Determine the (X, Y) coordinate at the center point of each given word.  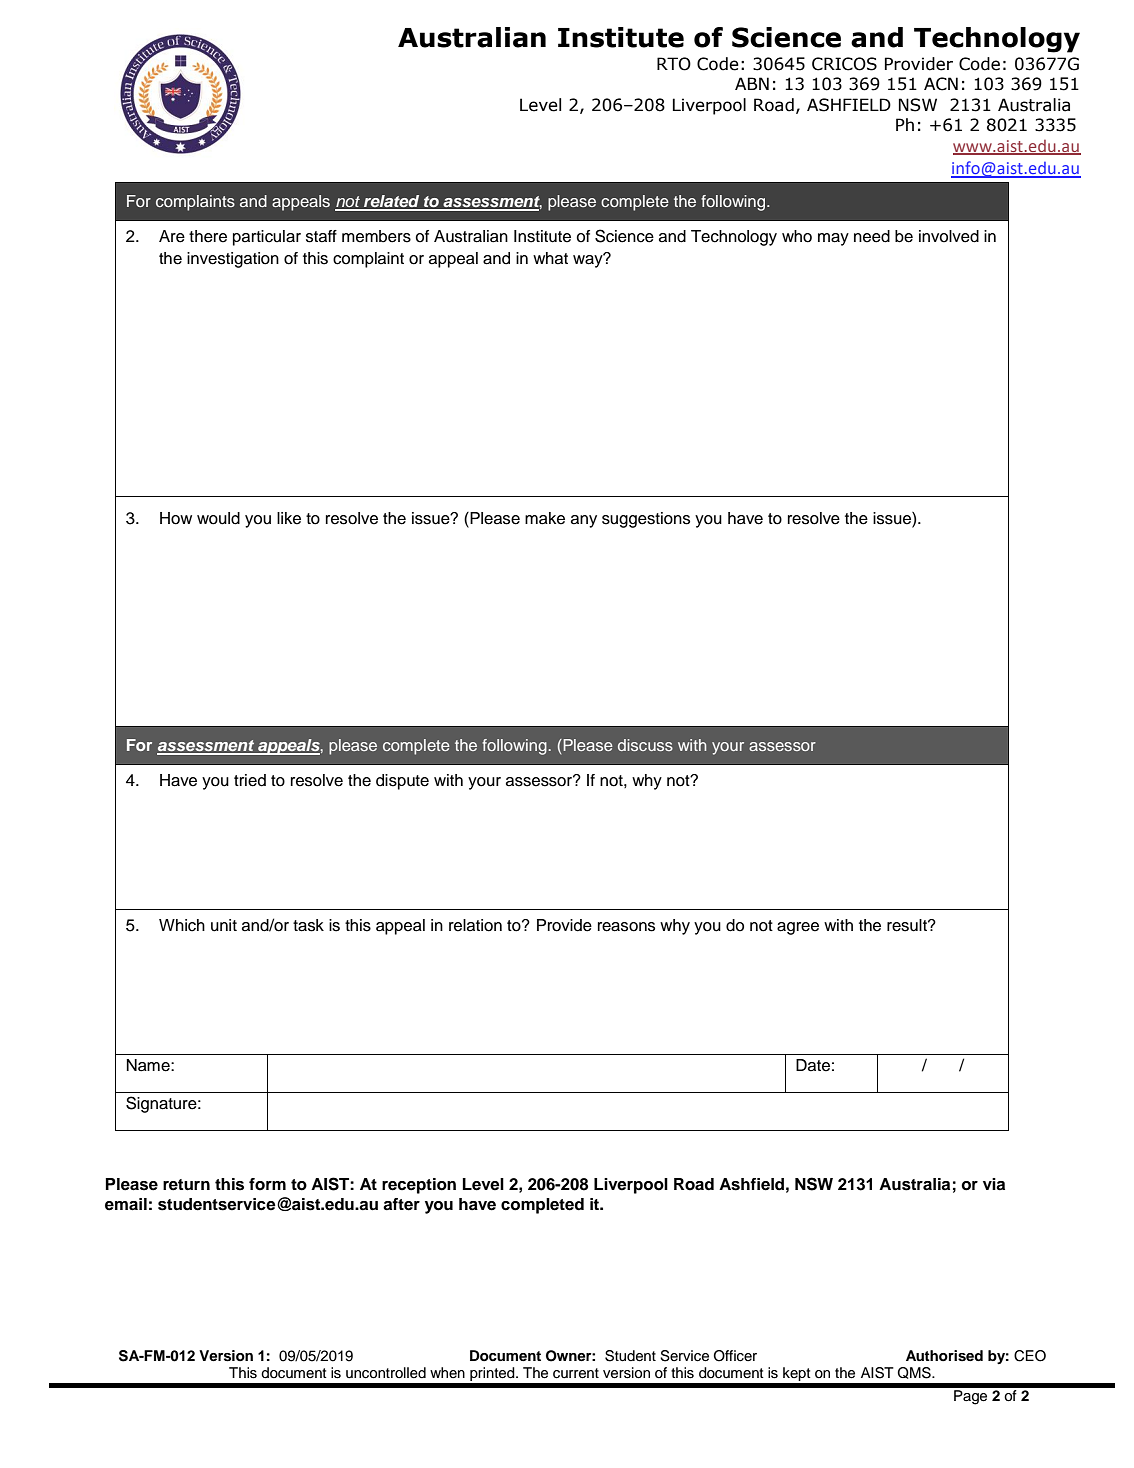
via (994, 1184)
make (545, 518)
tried (250, 780)
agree (798, 928)
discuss (645, 745)
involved (949, 236)
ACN (941, 84)
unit (224, 925)
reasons (626, 927)
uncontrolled (386, 1373)
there (208, 236)
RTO (674, 64)
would (218, 518)
